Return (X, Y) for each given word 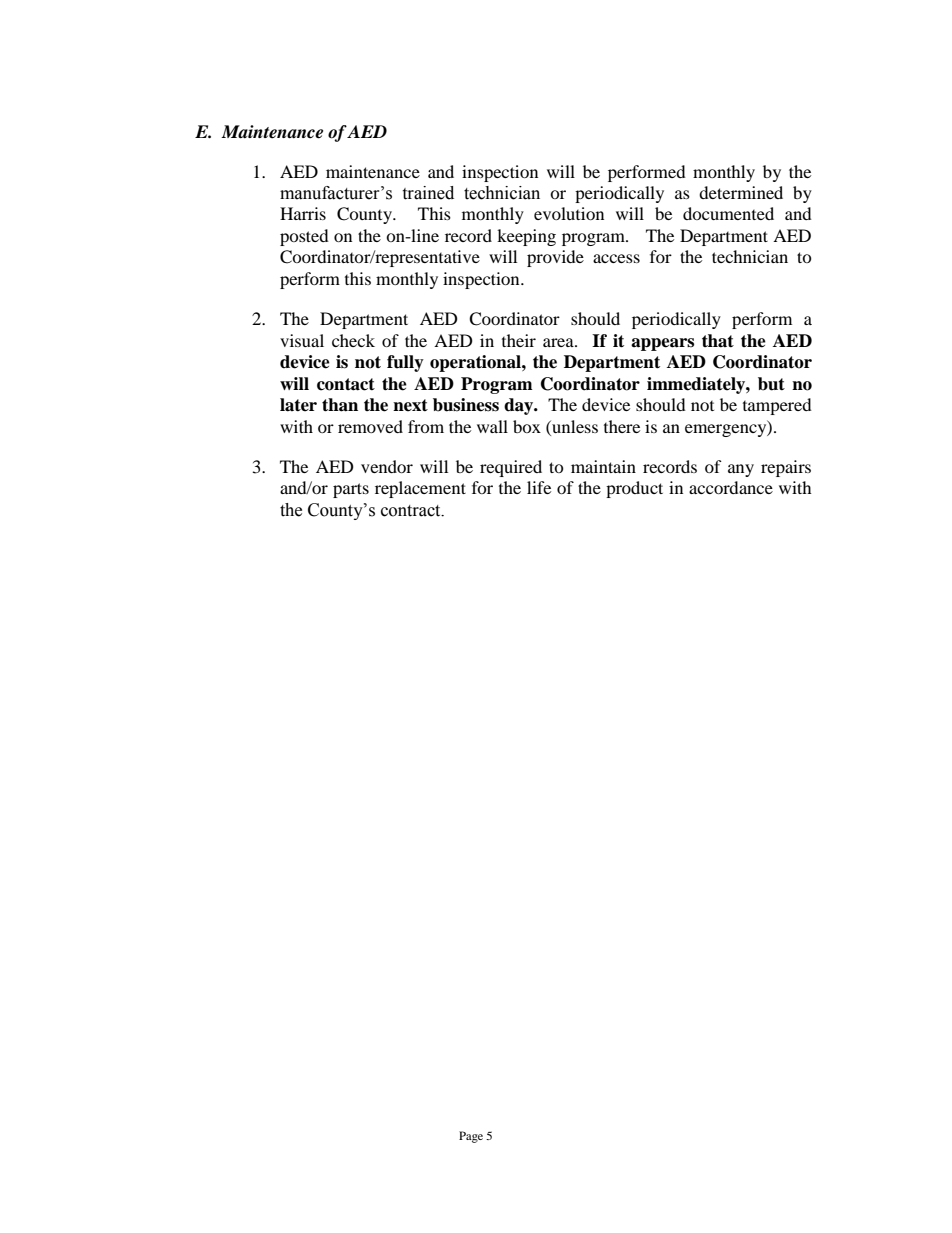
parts (351, 490)
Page (471, 1137)
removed (370, 426)
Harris (303, 213)
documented (728, 213)
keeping (526, 237)
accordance (731, 487)
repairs (786, 468)
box (527, 426)
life (539, 487)
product (634, 489)
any (741, 470)
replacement (420, 489)
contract (412, 511)
